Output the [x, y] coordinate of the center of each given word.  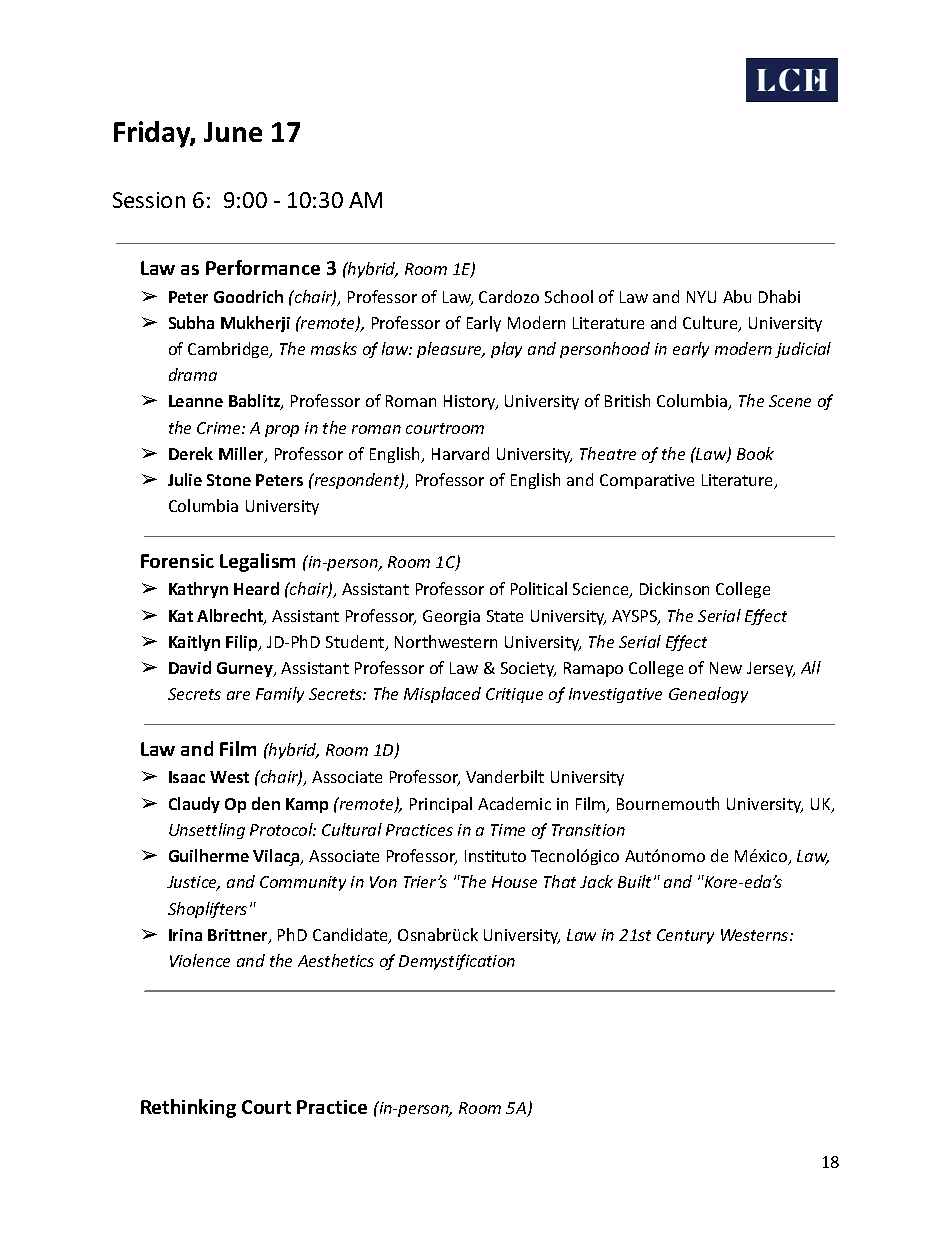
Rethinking [188, 1108]
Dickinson [674, 588]
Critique [514, 695]
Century [685, 936]
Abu [737, 296]
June [233, 132]
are [238, 695]
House [514, 882]
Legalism [257, 562]
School [569, 296]
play [506, 350]
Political [539, 588]
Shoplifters [207, 910]
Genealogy [708, 695]
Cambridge [229, 350]
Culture [711, 324]
